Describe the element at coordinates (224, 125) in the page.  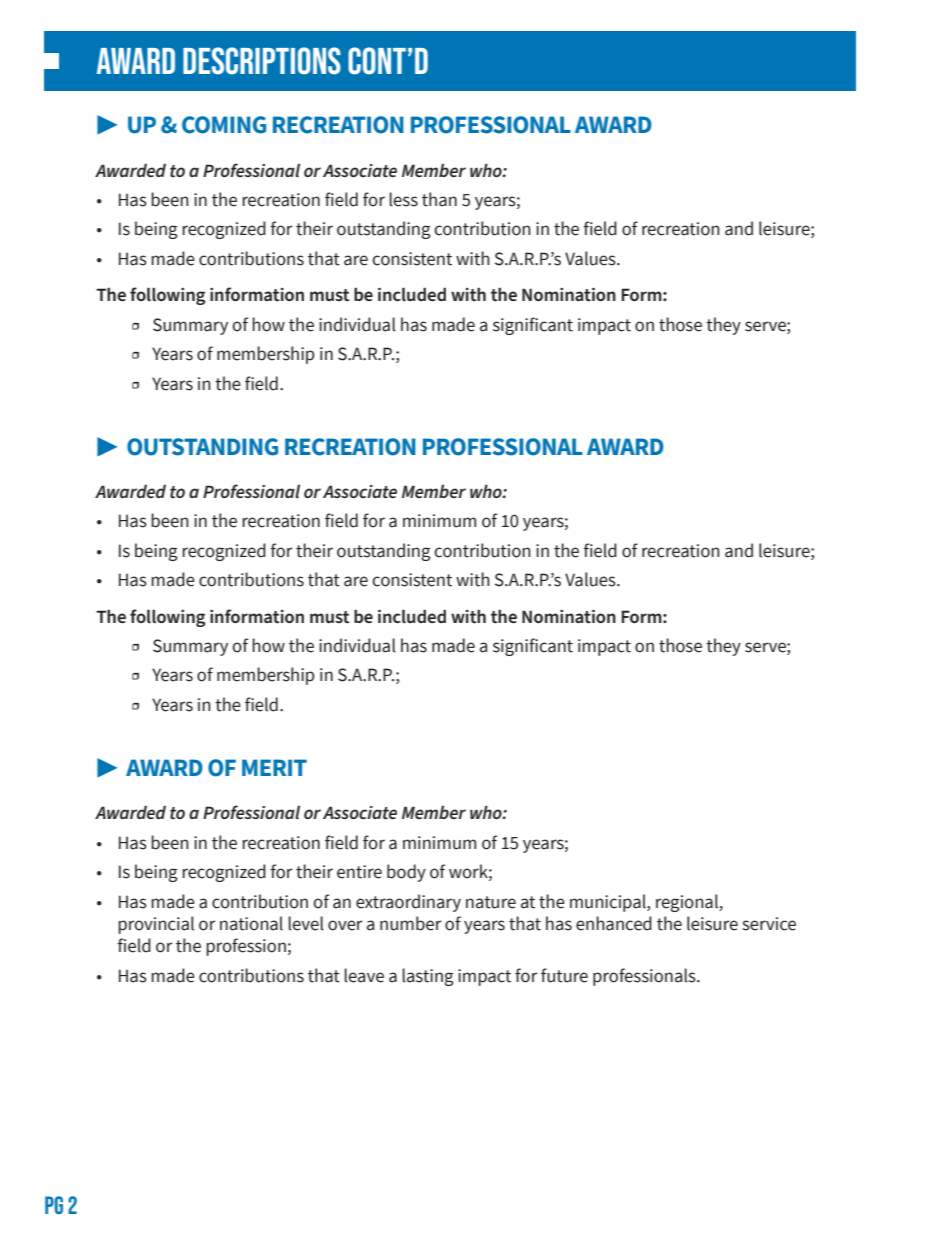
I see `COMING` at that location.
